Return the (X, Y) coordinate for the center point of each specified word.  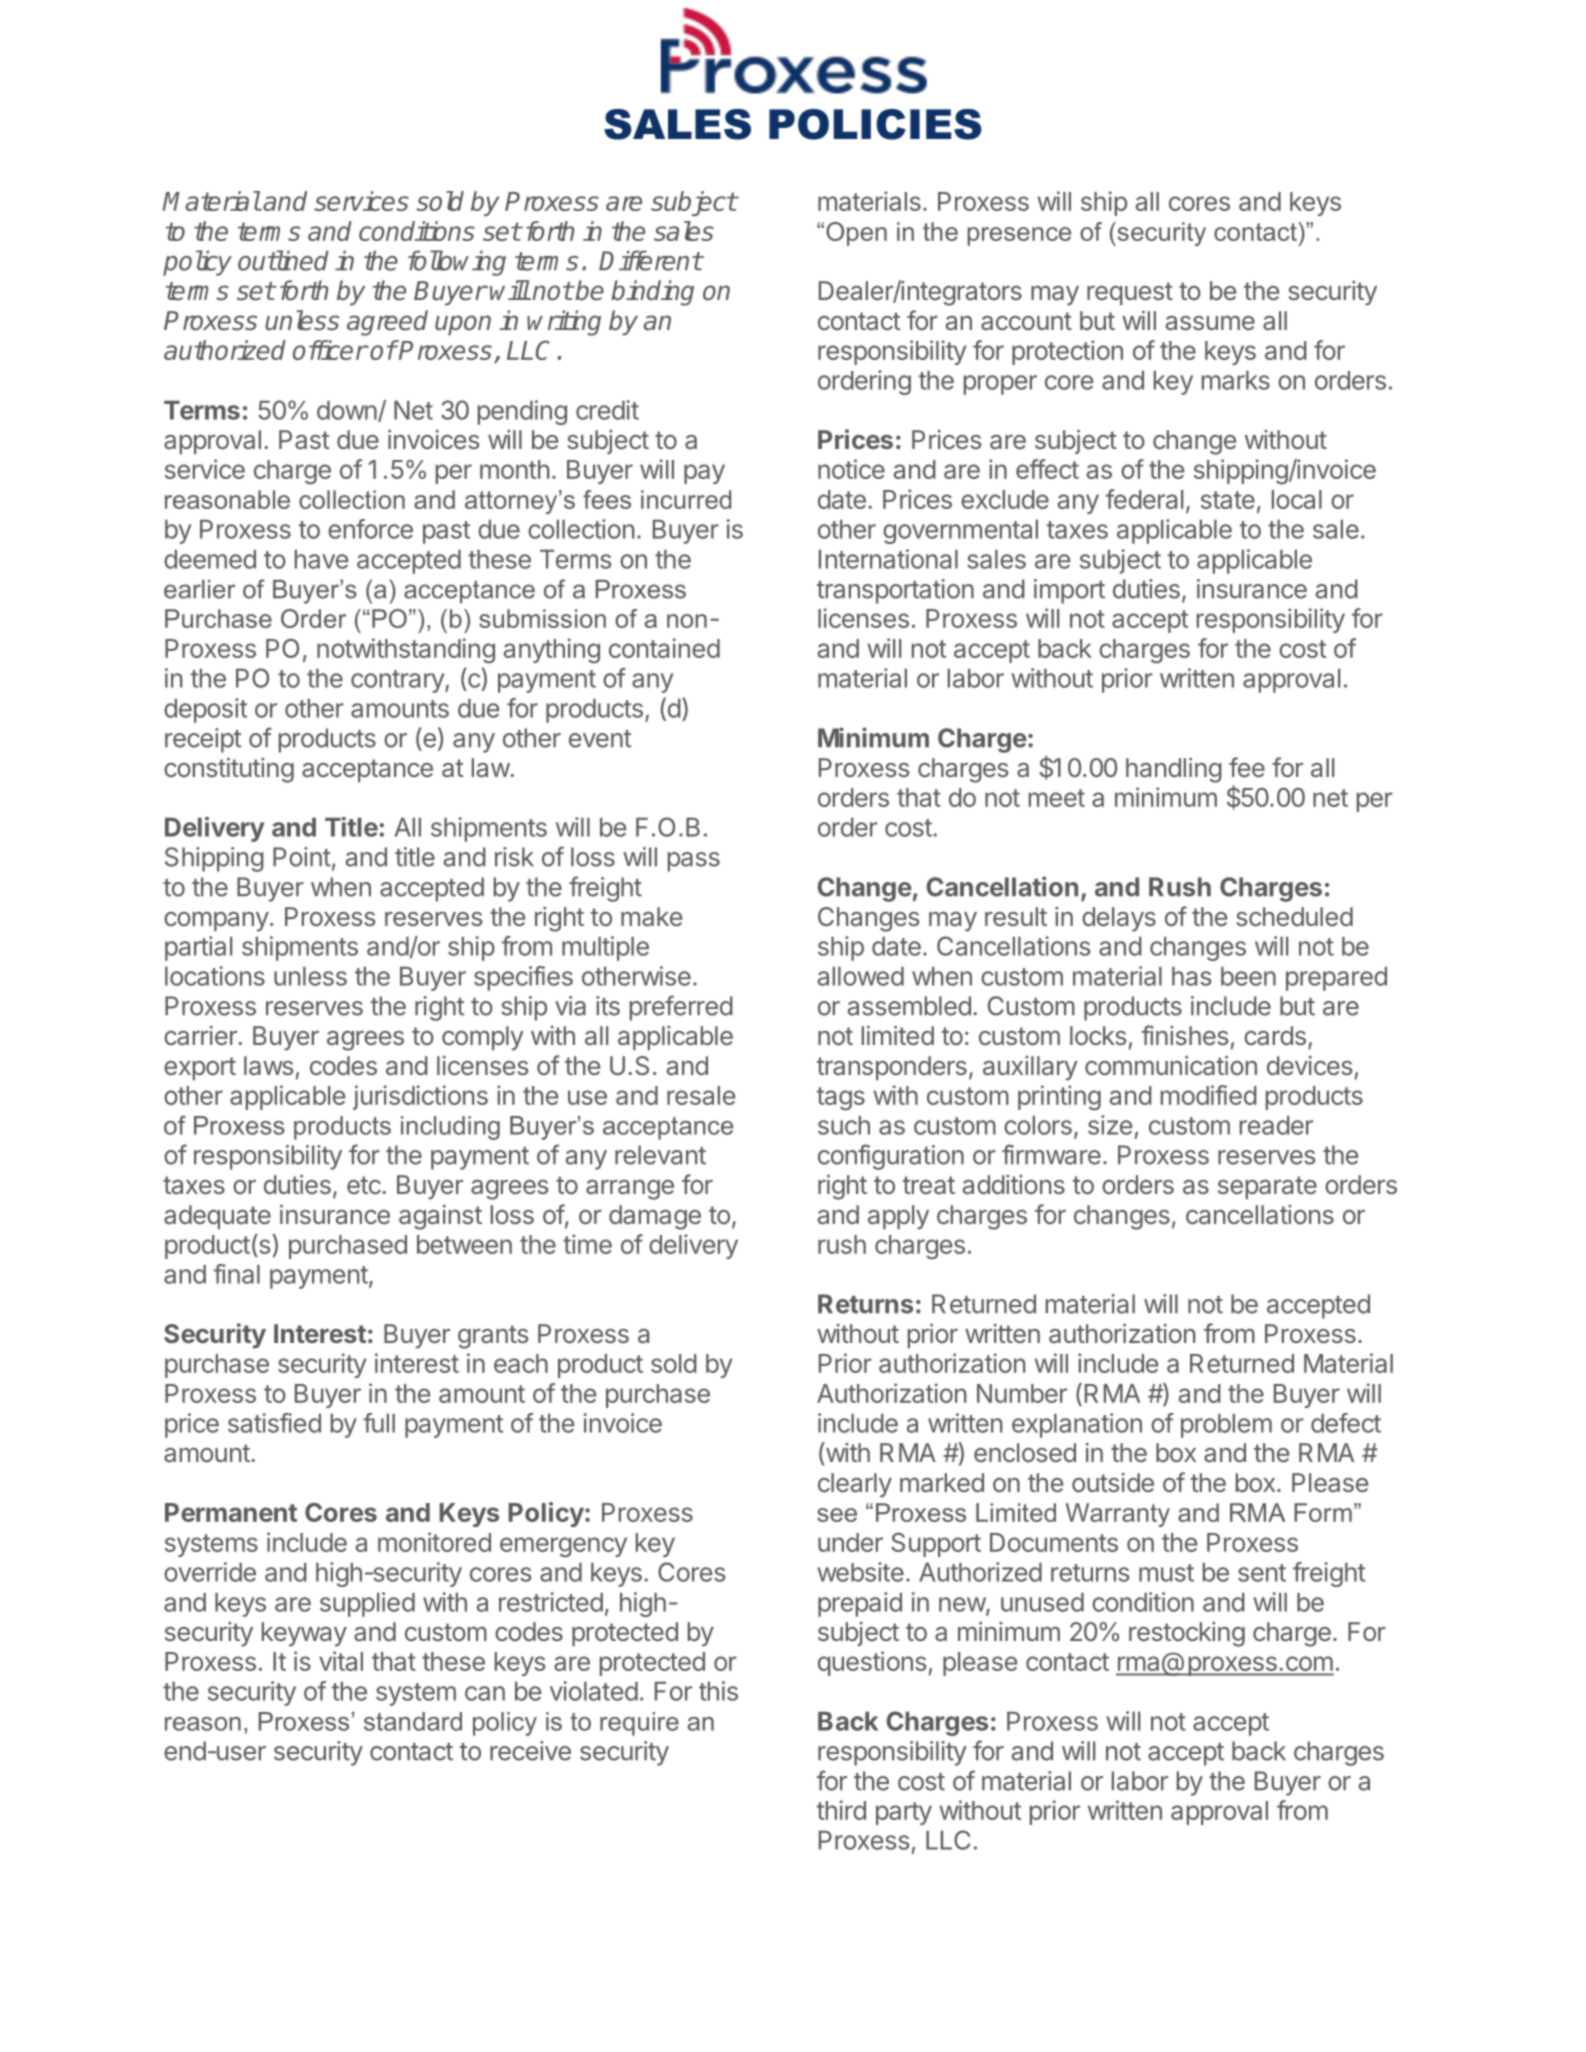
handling (1174, 770)
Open (856, 234)
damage (655, 1217)
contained (664, 648)
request (1130, 293)
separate (1267, 1187)
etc (365, 1185)
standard (413, 1721)
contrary (398, 681)
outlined (283, 260)
